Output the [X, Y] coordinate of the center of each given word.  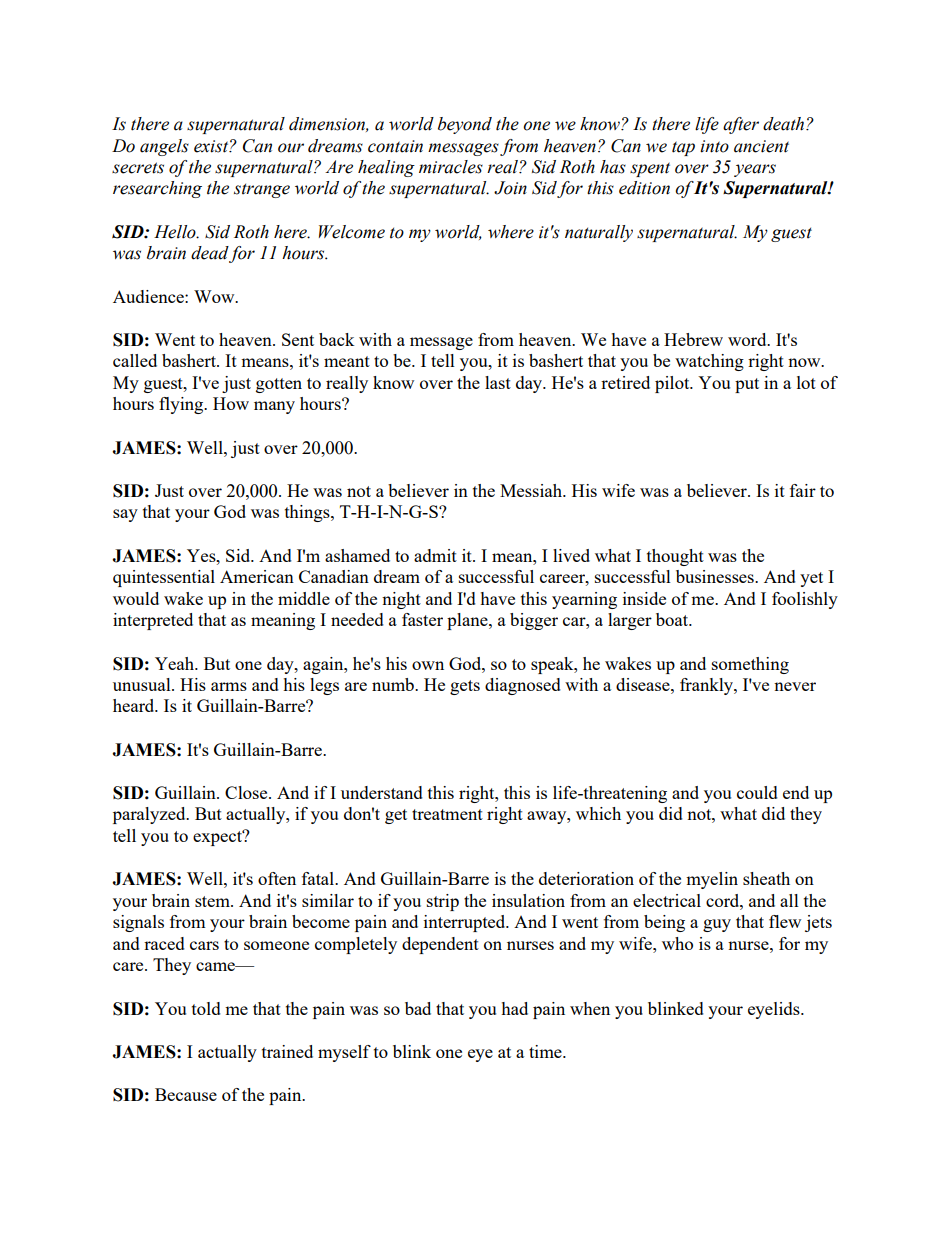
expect [218, 838]
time [546, 1051]
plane [468, 621]
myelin [712, 880]
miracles [451, 167]
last [498, 382]
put [747, 385]
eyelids [775, 1010]
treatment [447, 814]
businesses [716, 576]
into [714, 146]
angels [164, 147]
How [231, 403]
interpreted [153, 621]
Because [186, 1094]
